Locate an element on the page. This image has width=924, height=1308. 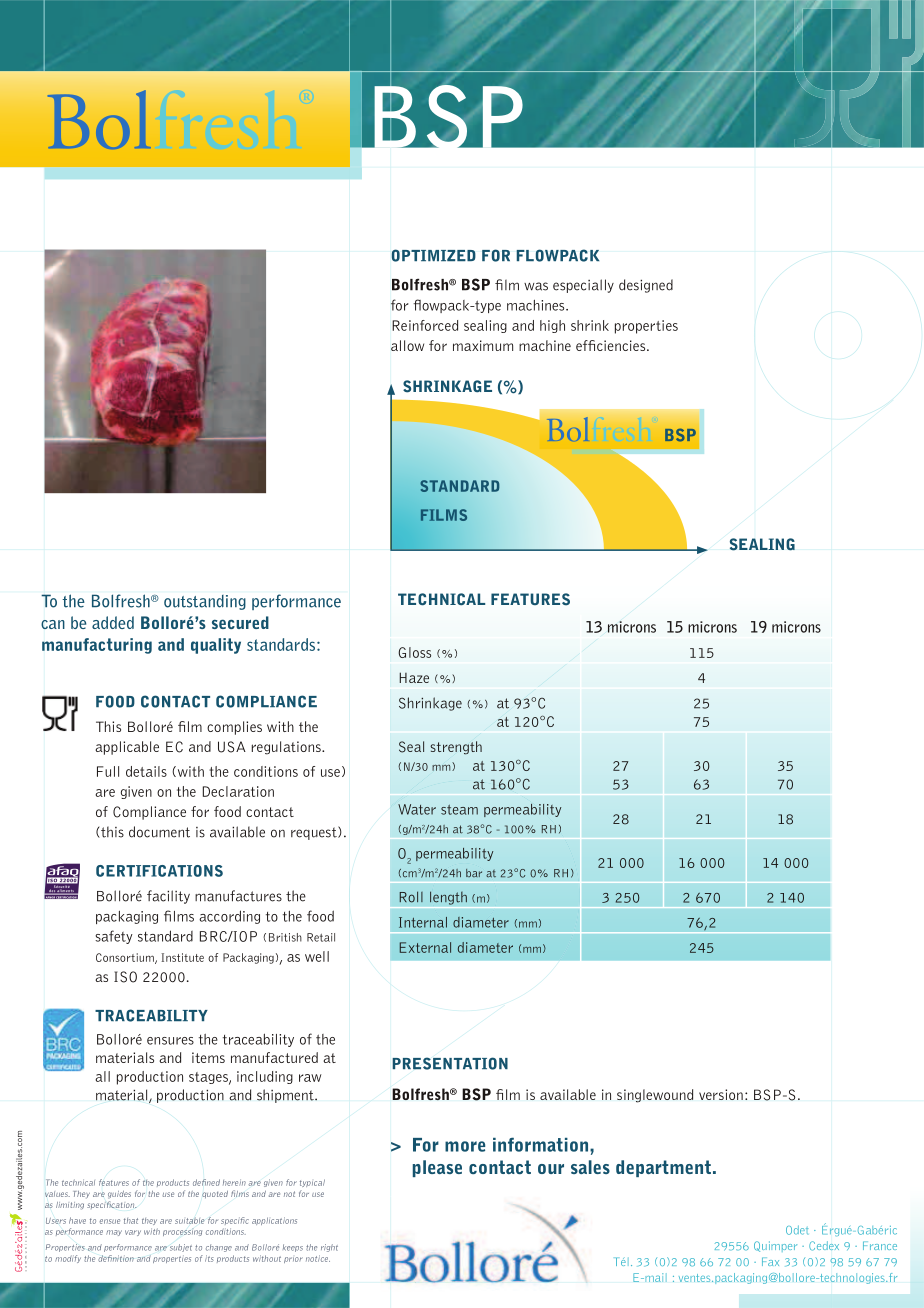
ensures is located at coordinates (170, 1041).
